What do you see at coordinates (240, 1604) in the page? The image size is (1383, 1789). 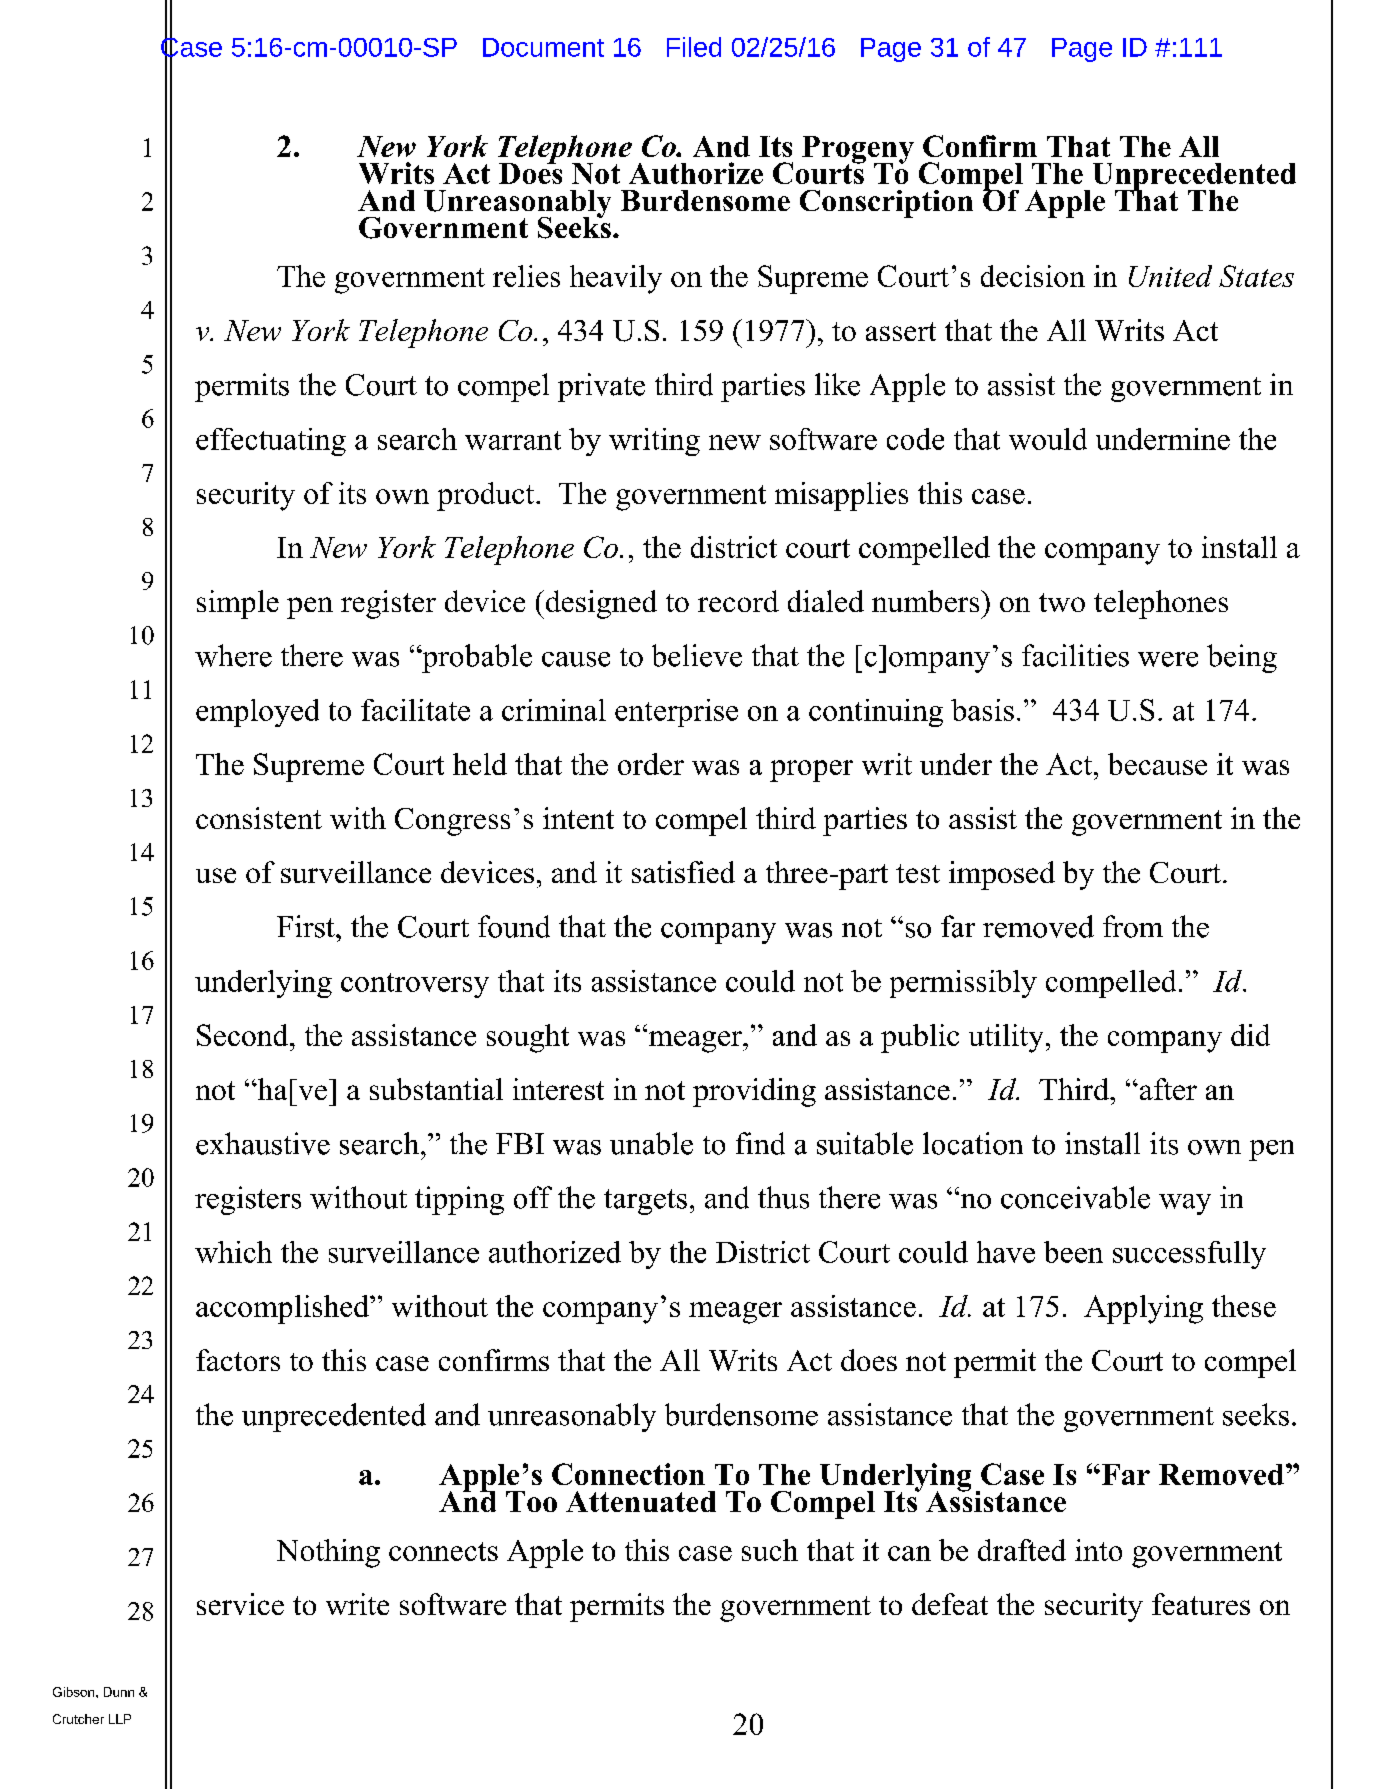 I see `service` at bounding box center [240, 1604].
